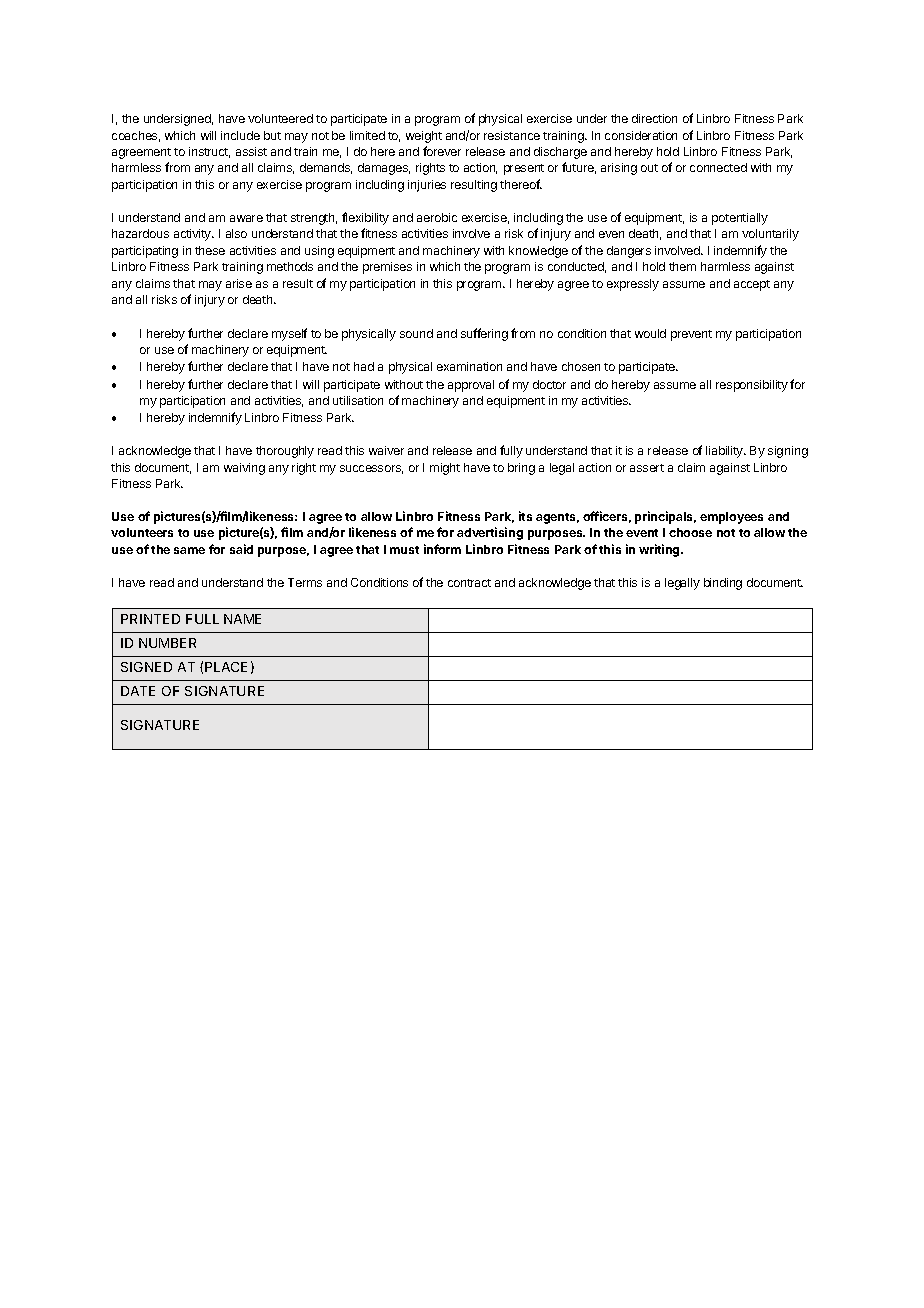 This screenshot has height=1308, width=924. I want to click on them, so click(682, 266).
